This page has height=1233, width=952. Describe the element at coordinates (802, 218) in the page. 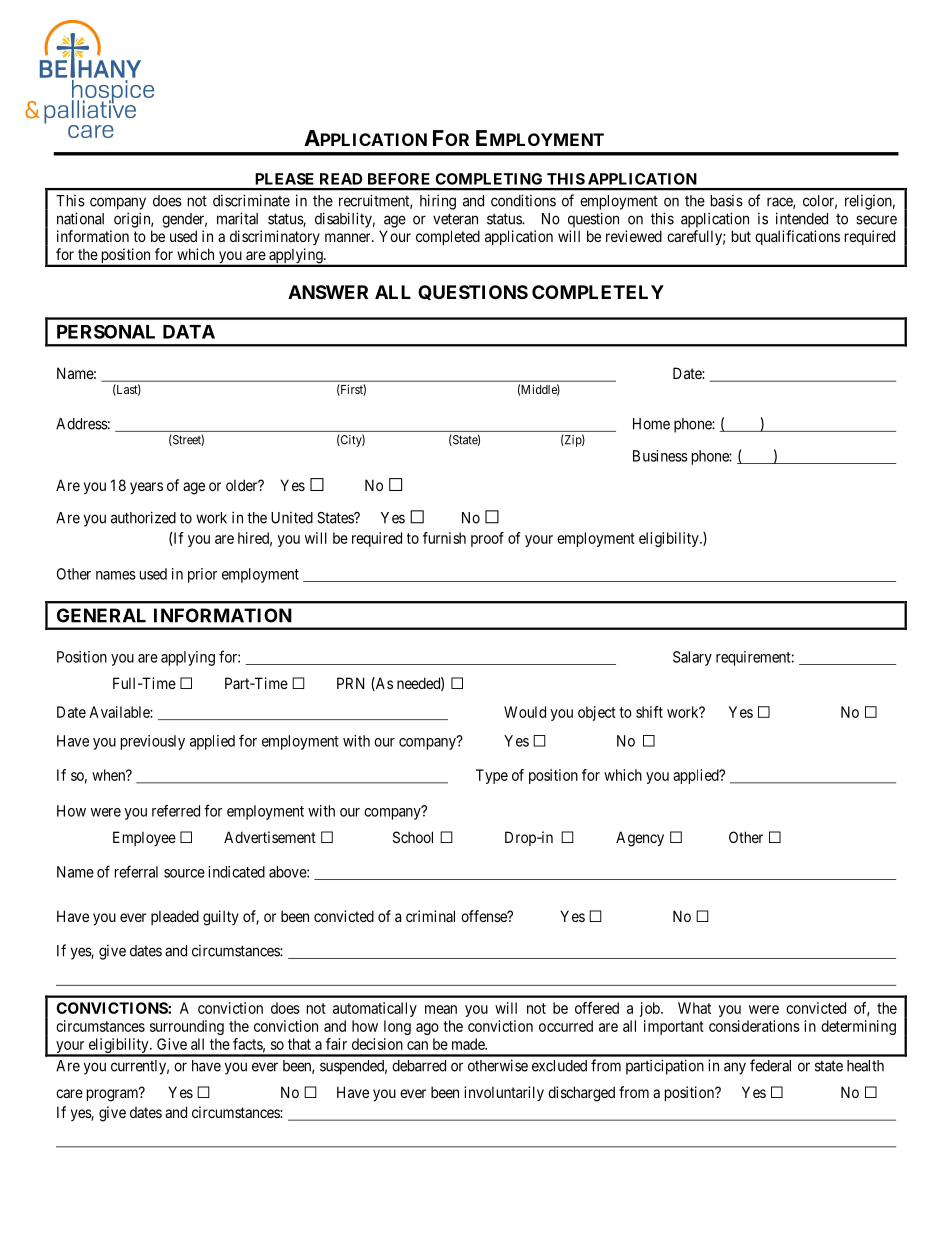

I see `intended` at that location.
